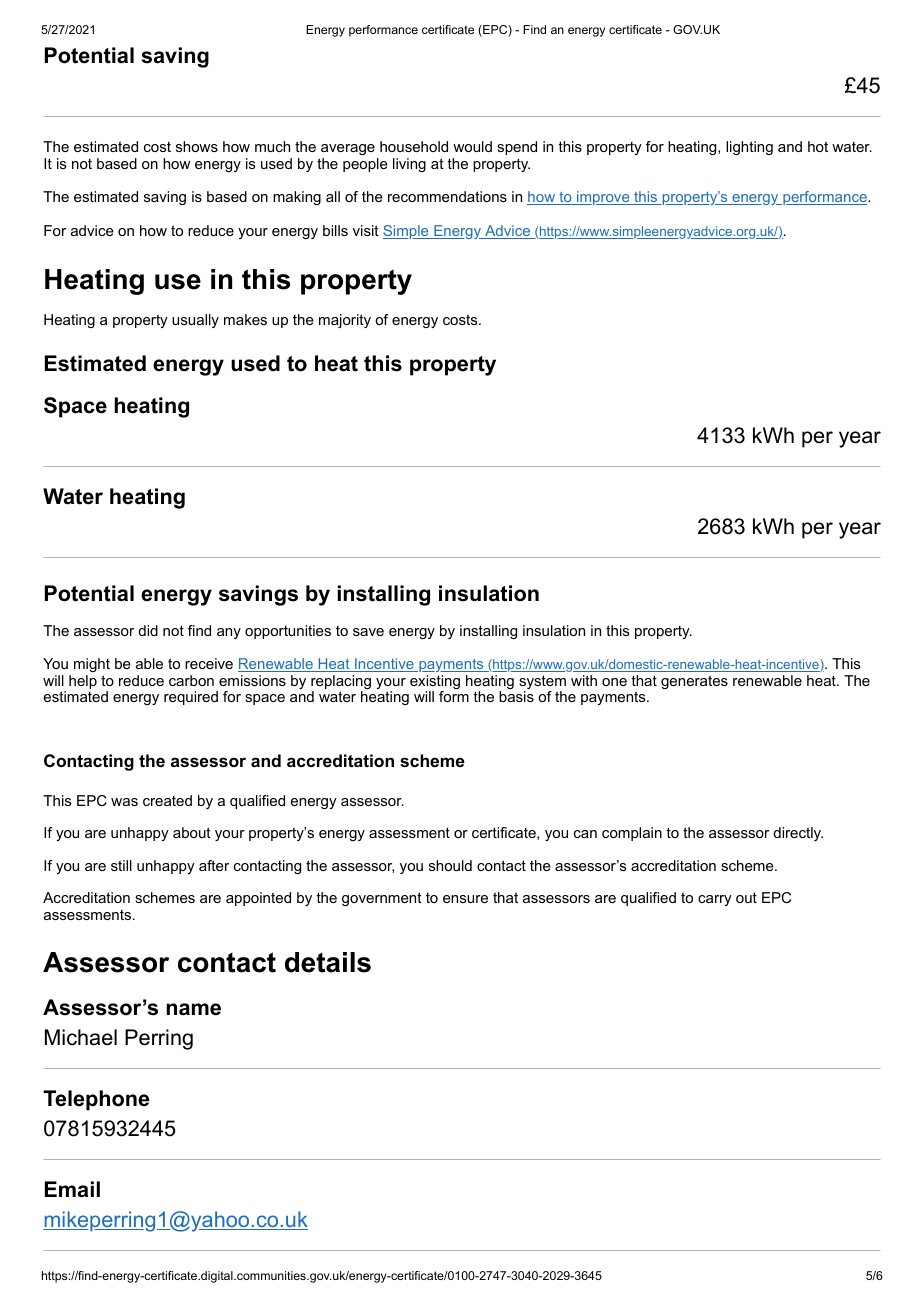  Describe the element at coordinates (195, 321) in the screenshot. I see `usually` at that location.
